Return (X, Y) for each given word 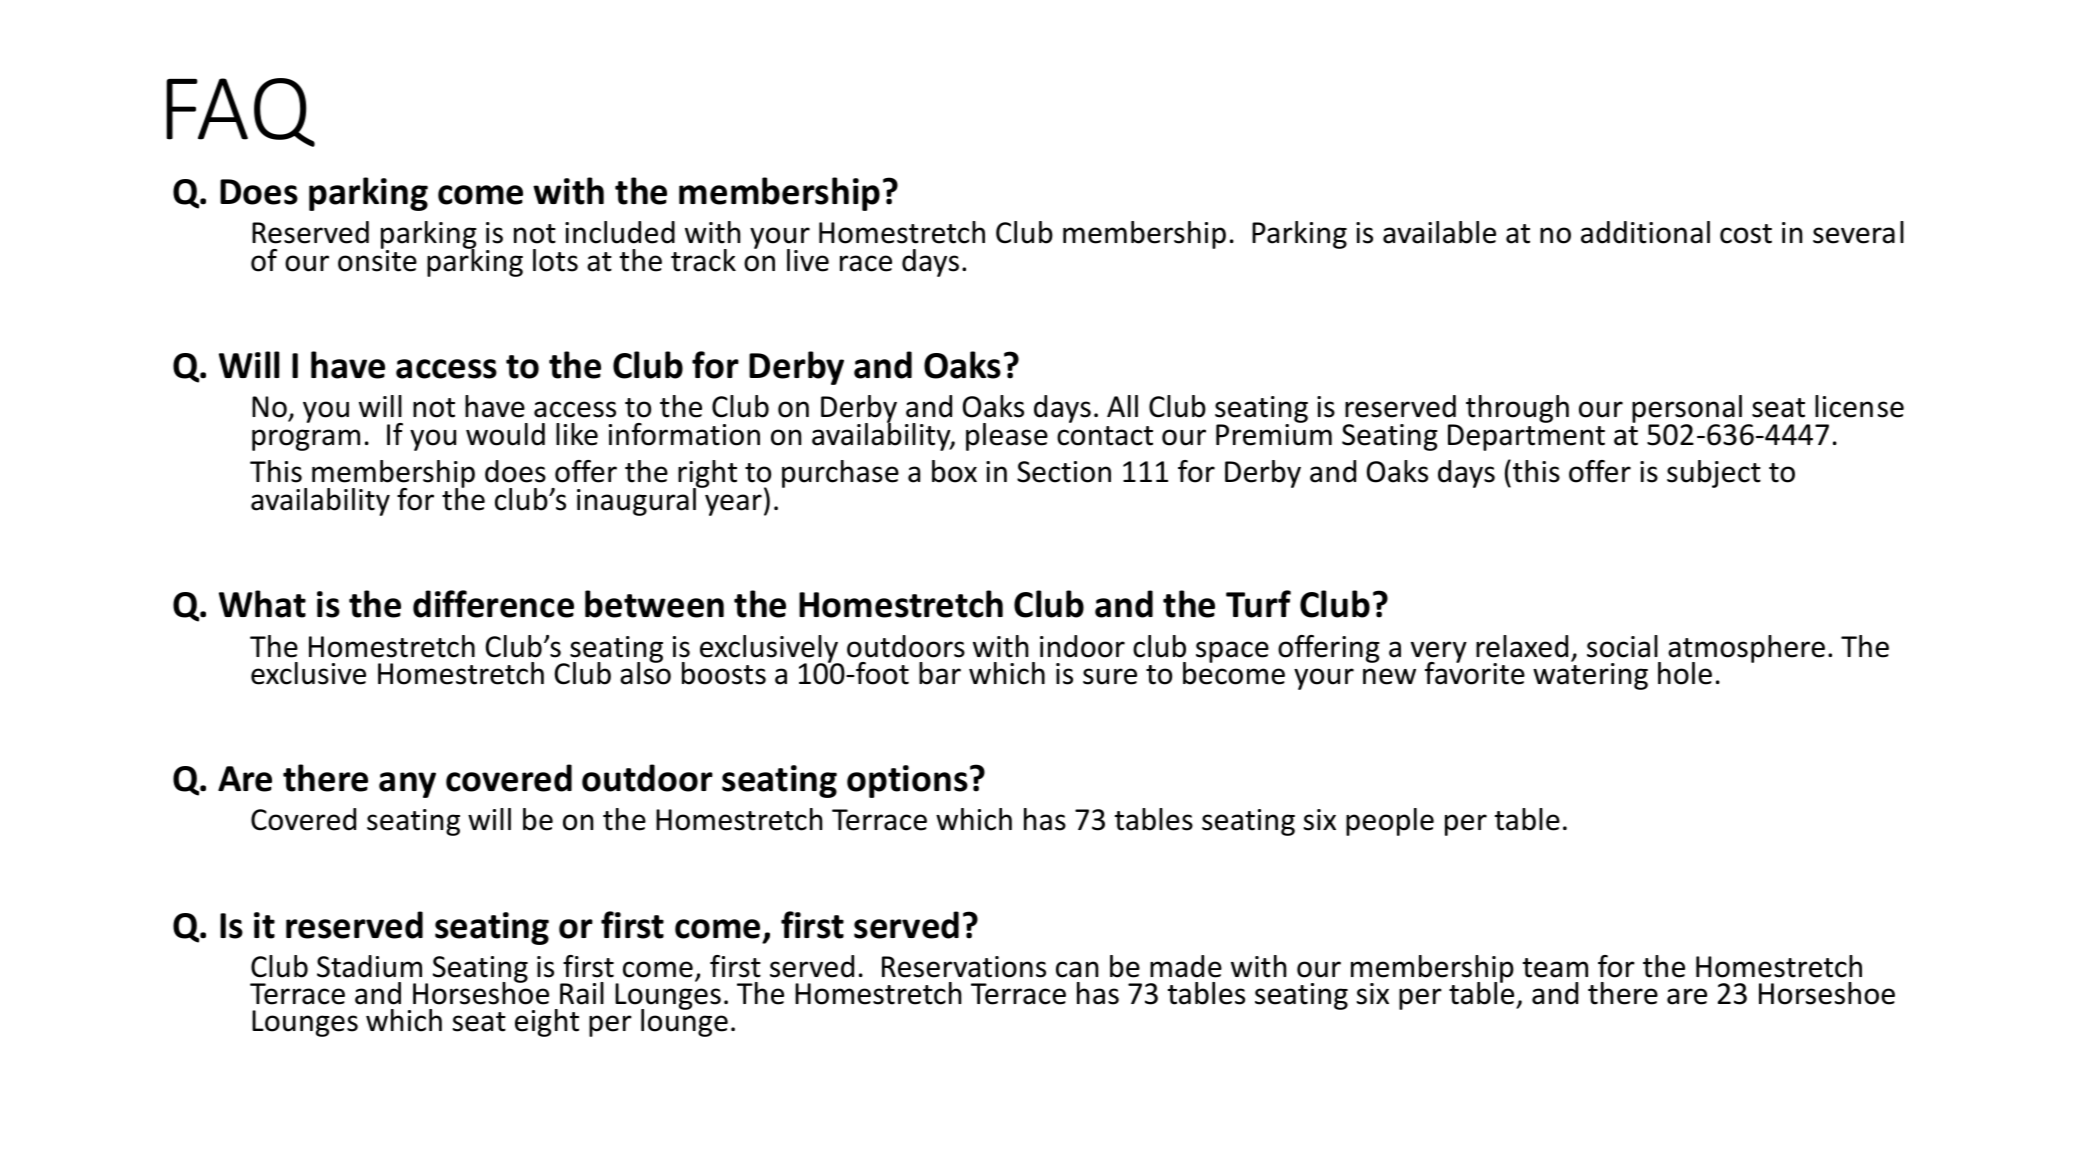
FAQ (240, 112)
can (1077, 969)
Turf (1258, 604)
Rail (582, 993)
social (1622, 646)
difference (493, 604)
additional (1645, 232)
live (808, 260)
